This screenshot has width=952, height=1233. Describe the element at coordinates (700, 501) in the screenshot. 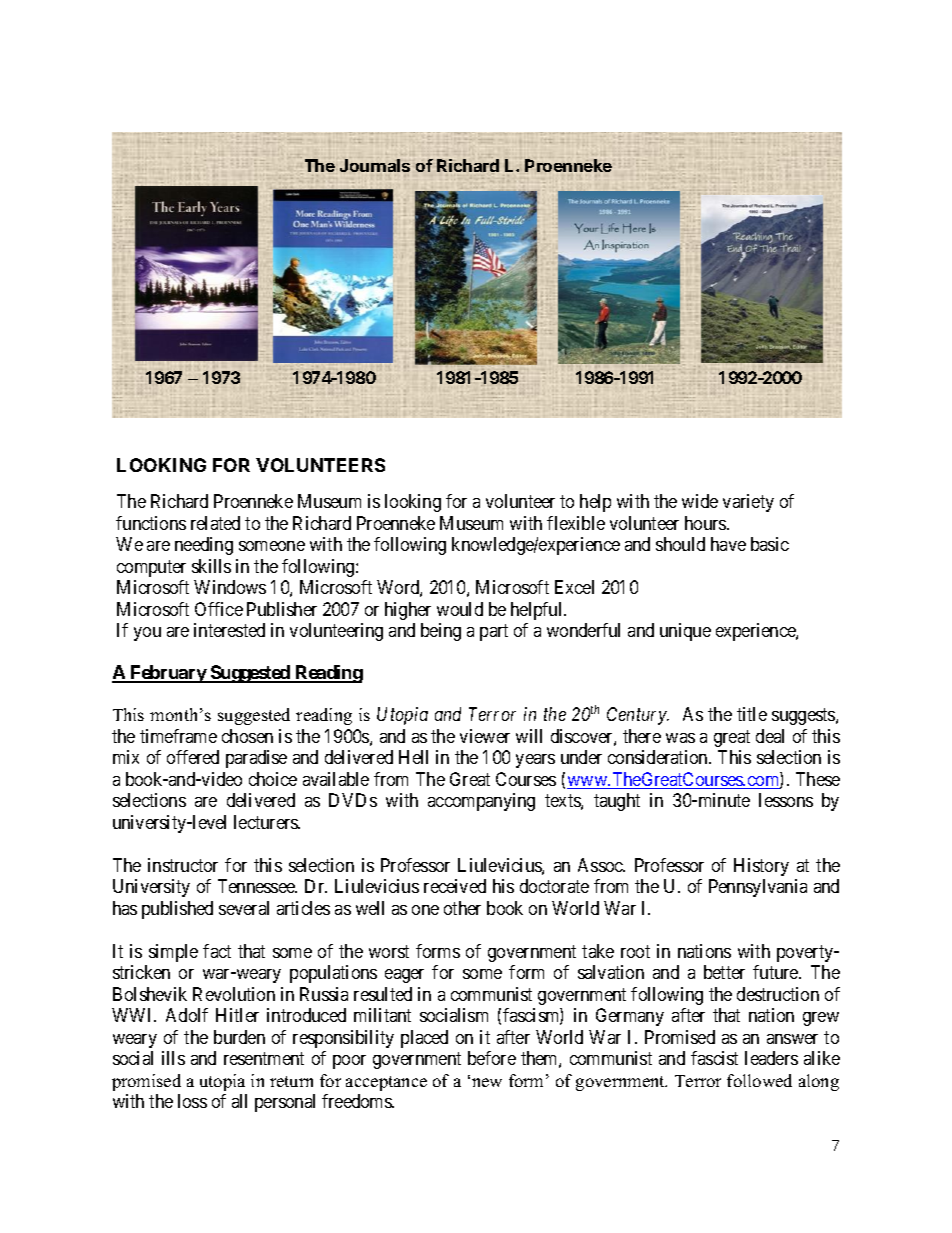

I see `wide` at that location.
